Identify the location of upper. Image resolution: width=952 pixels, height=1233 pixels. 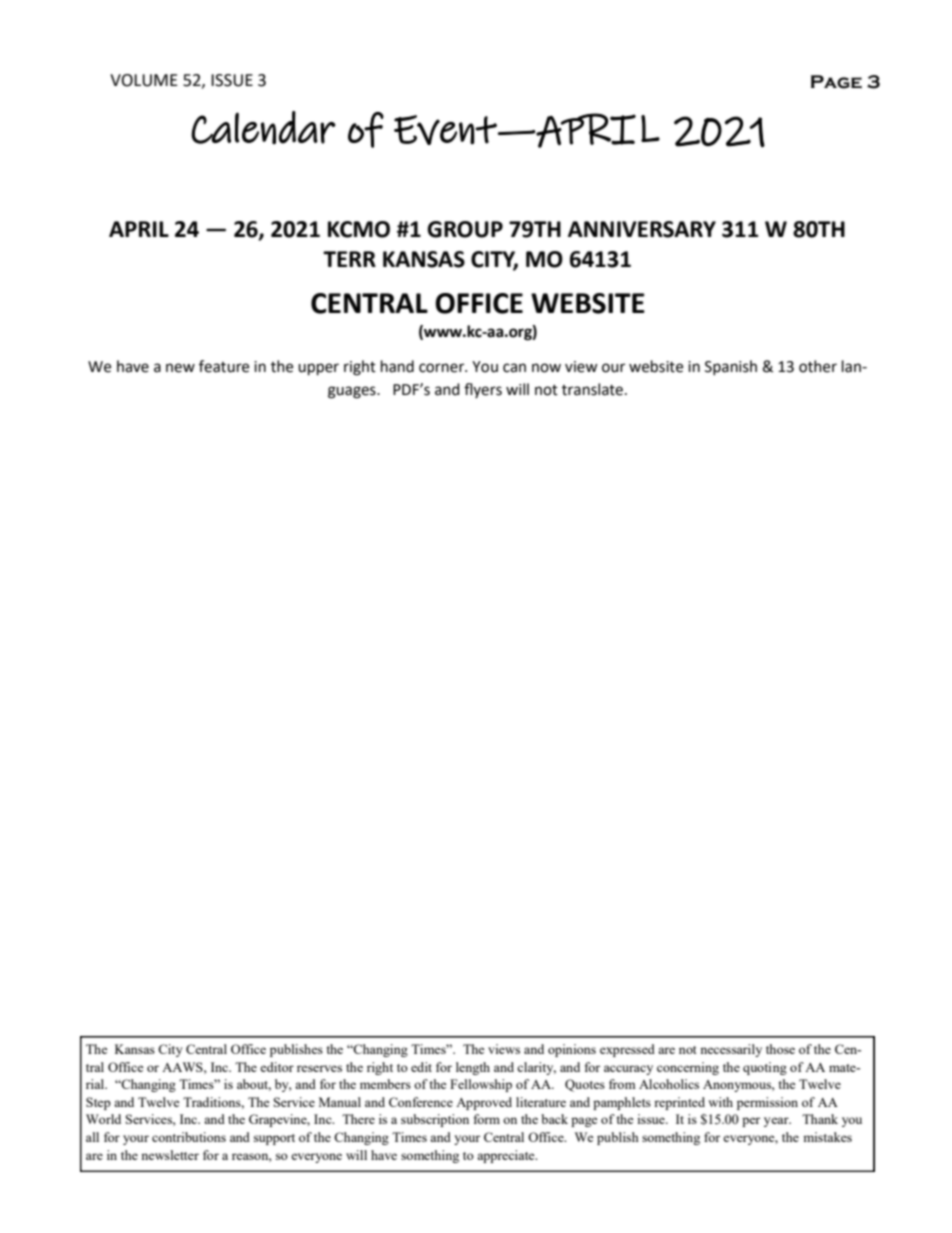
(318, 369).
